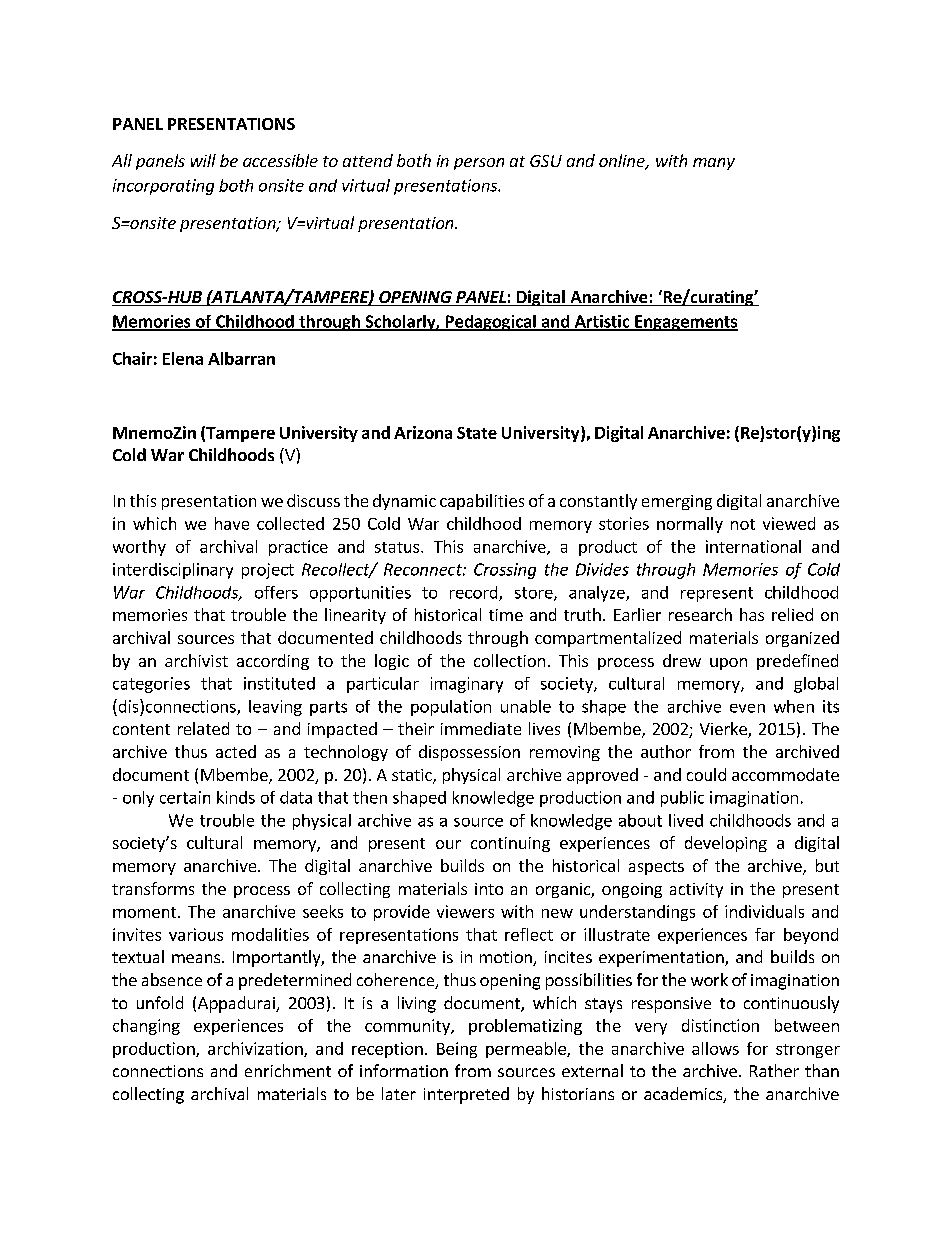  What do you see at coordinates (288, 1070) in the screenshot?
I see `enrichment` at bounding box center [288, 1070].
